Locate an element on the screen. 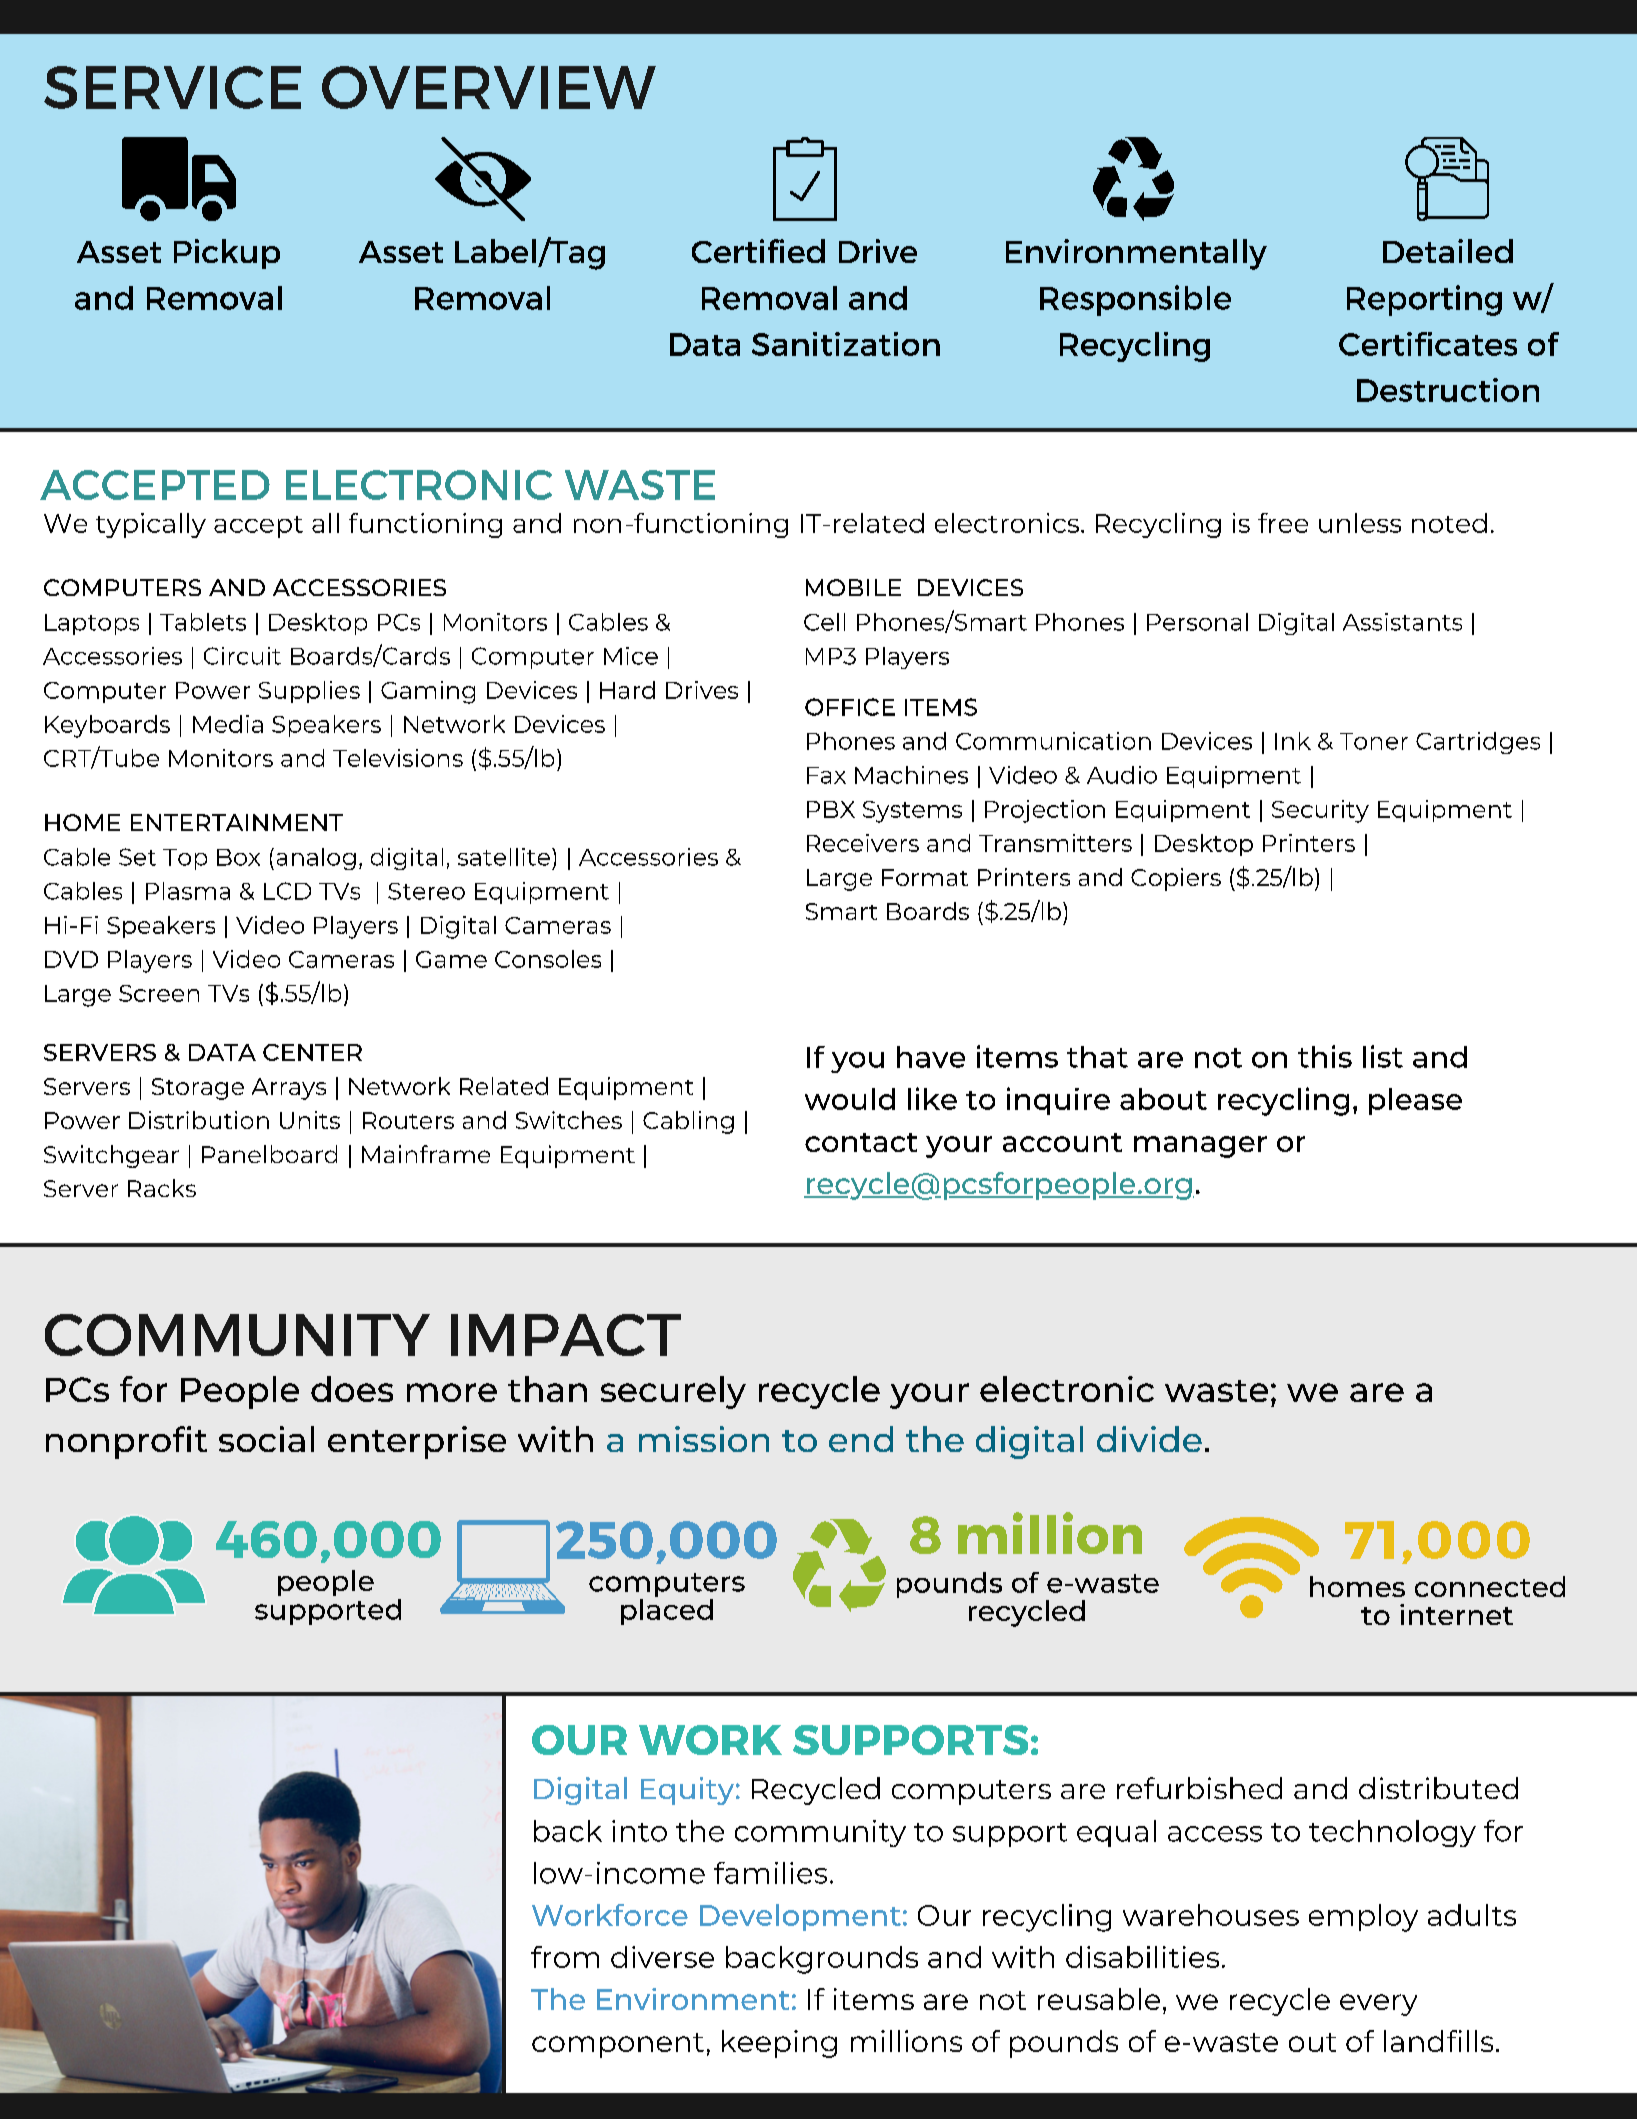 This screenshot has height=2119, width=1637. SERVICE is located at coordinates (172, 87).
